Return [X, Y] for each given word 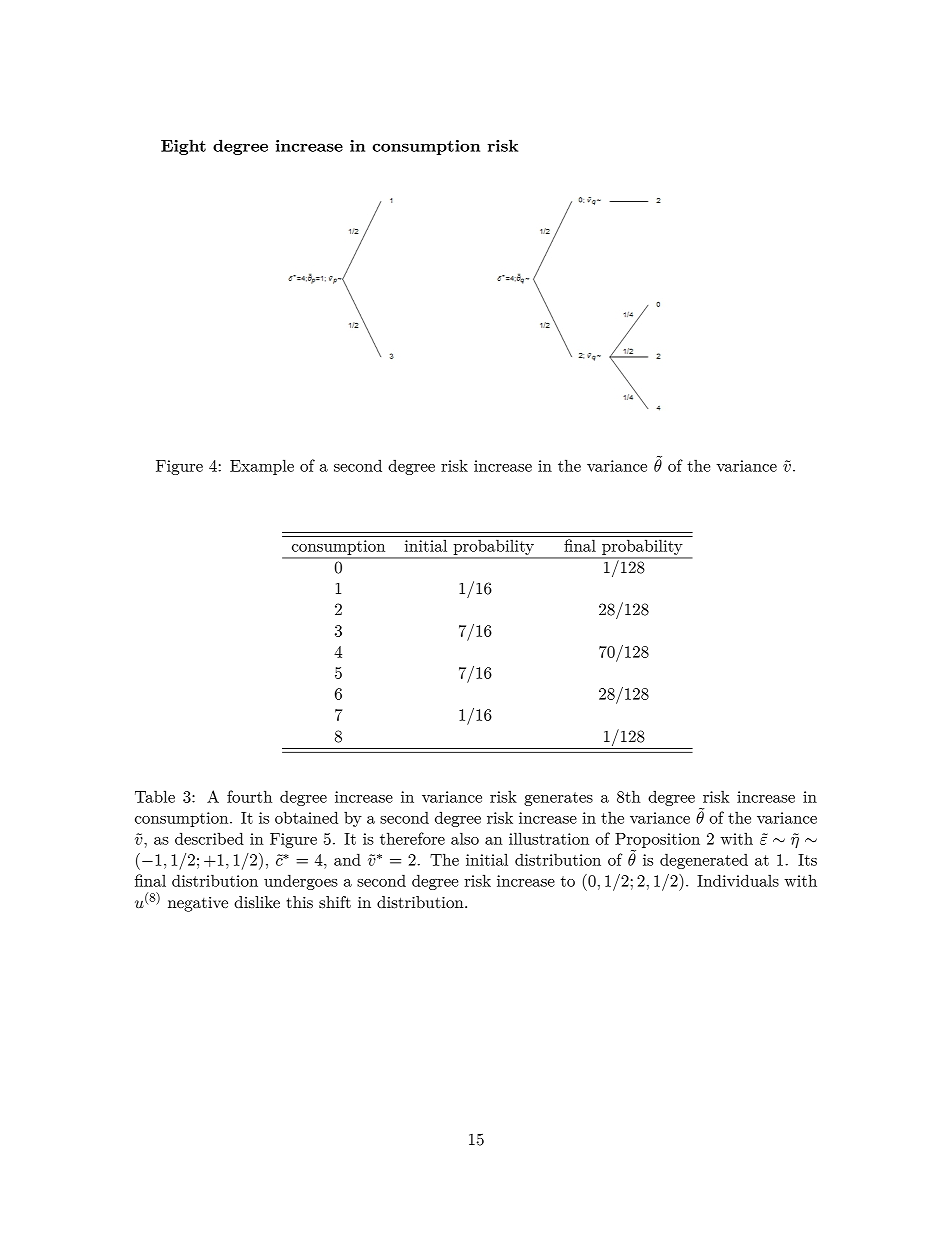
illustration [549, 838]
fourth [249, 796]
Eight [183, 147]
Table [155, 796]
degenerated [704, 861]
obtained [306, 817]
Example [262, 467]
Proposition [657, 840]
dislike [257, 902]
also [465, 838]
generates [558, 799]
